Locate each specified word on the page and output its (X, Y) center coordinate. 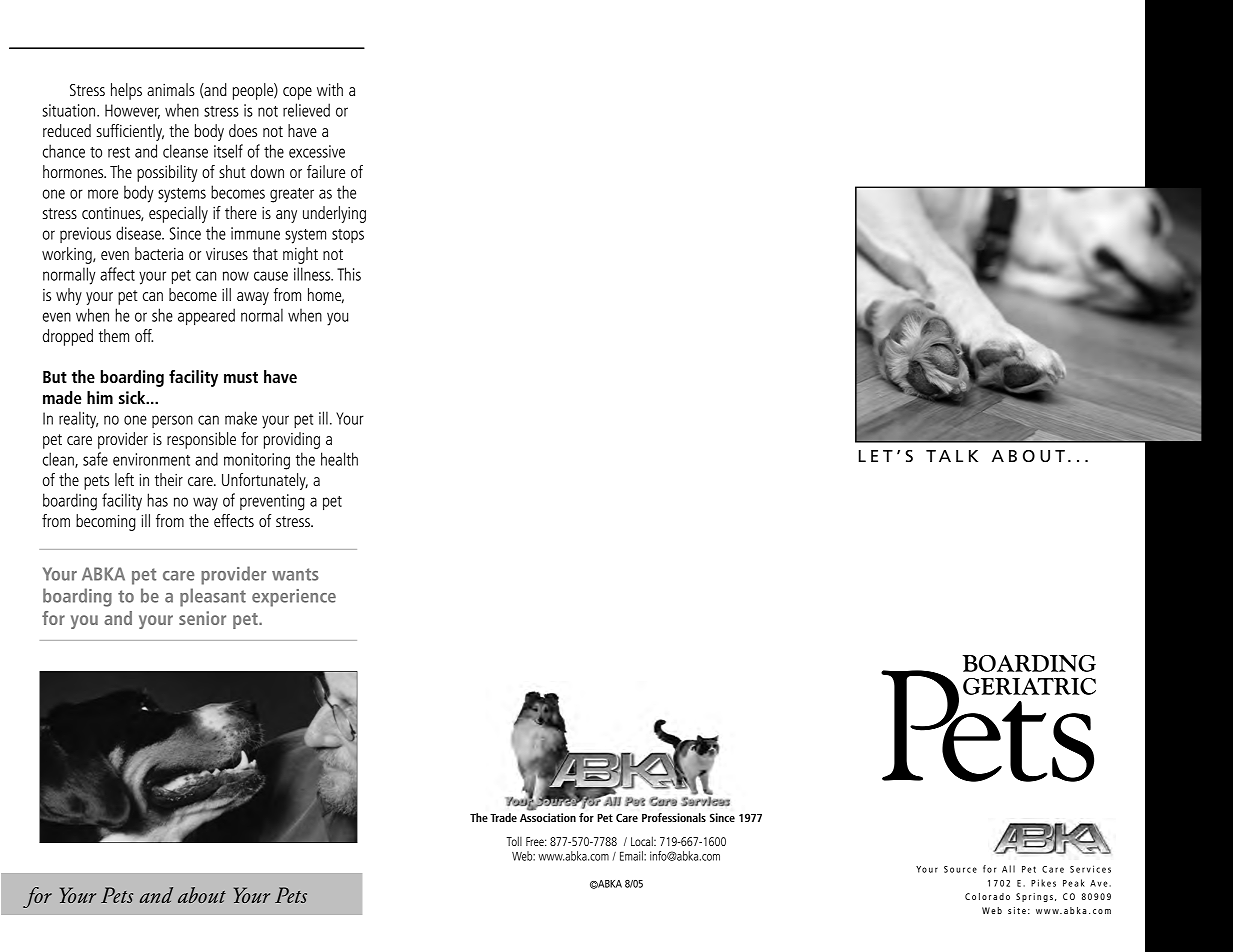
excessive (317, 151)
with (330, 89)
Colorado (987, 896)
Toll (514, 841)
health (339, 459)
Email (632, 856)
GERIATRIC (1029, 686)
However (132, 111)
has (158, 500)
